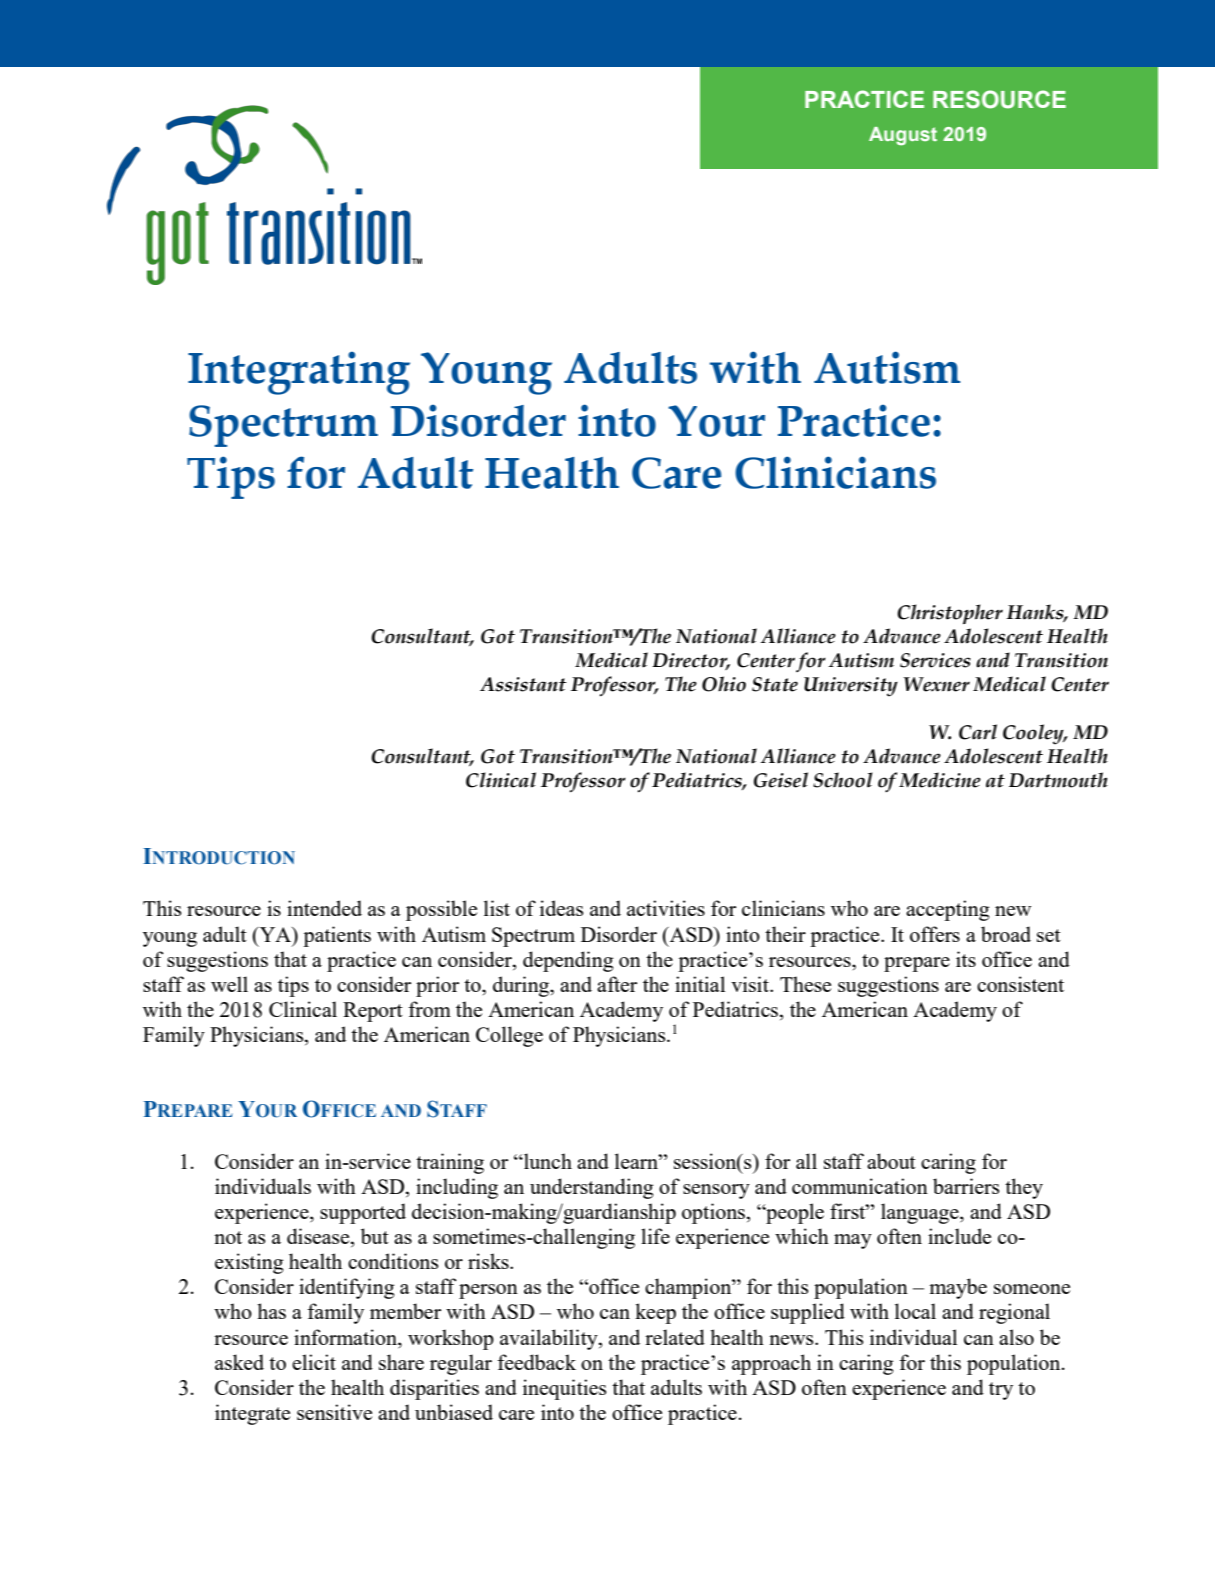  Describe the element at coordinates (891, 1161) in the screenshot. I see `about` at that location.
